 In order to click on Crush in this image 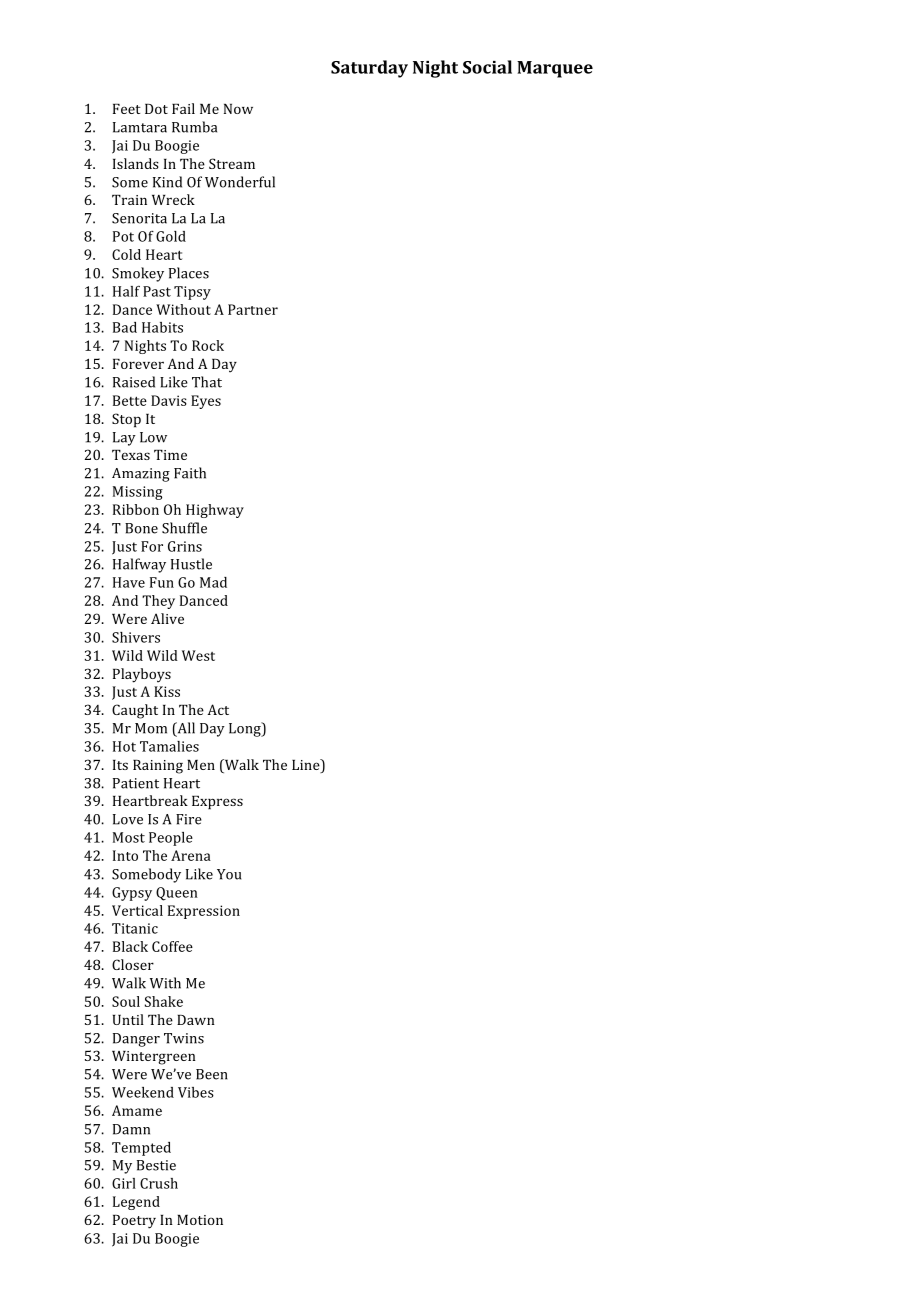, I will do `click(159, 1183)`.
